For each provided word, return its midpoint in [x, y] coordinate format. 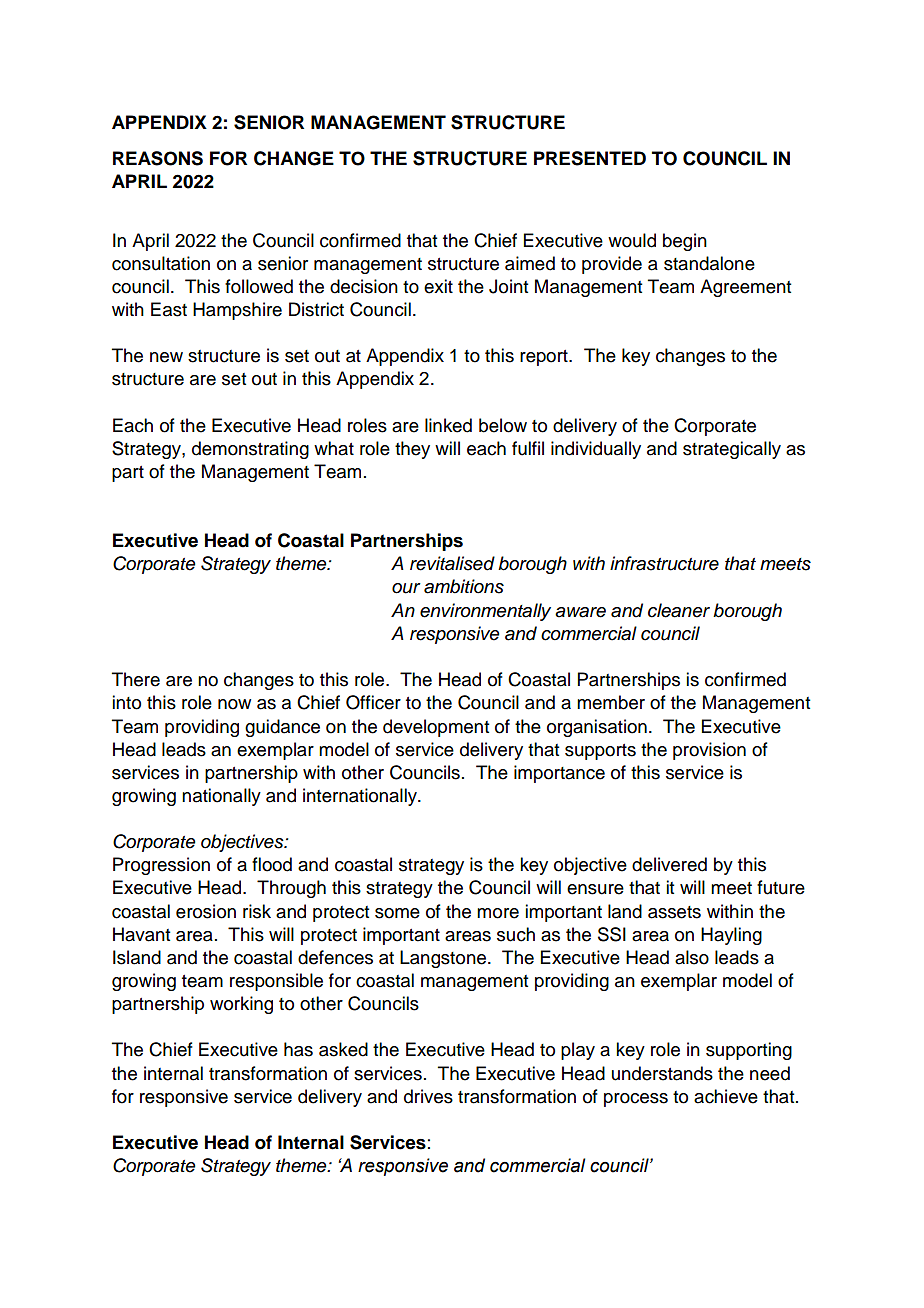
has [298, 1049]
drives [428, 1096]
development [436, 728]
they [412, 450]
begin [685, 242]
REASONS [158, 158]
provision [709, 751]
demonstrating [250, 450]
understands [662, 1073]
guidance [282, 728]
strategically [732, 450]
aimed [530, 263]
